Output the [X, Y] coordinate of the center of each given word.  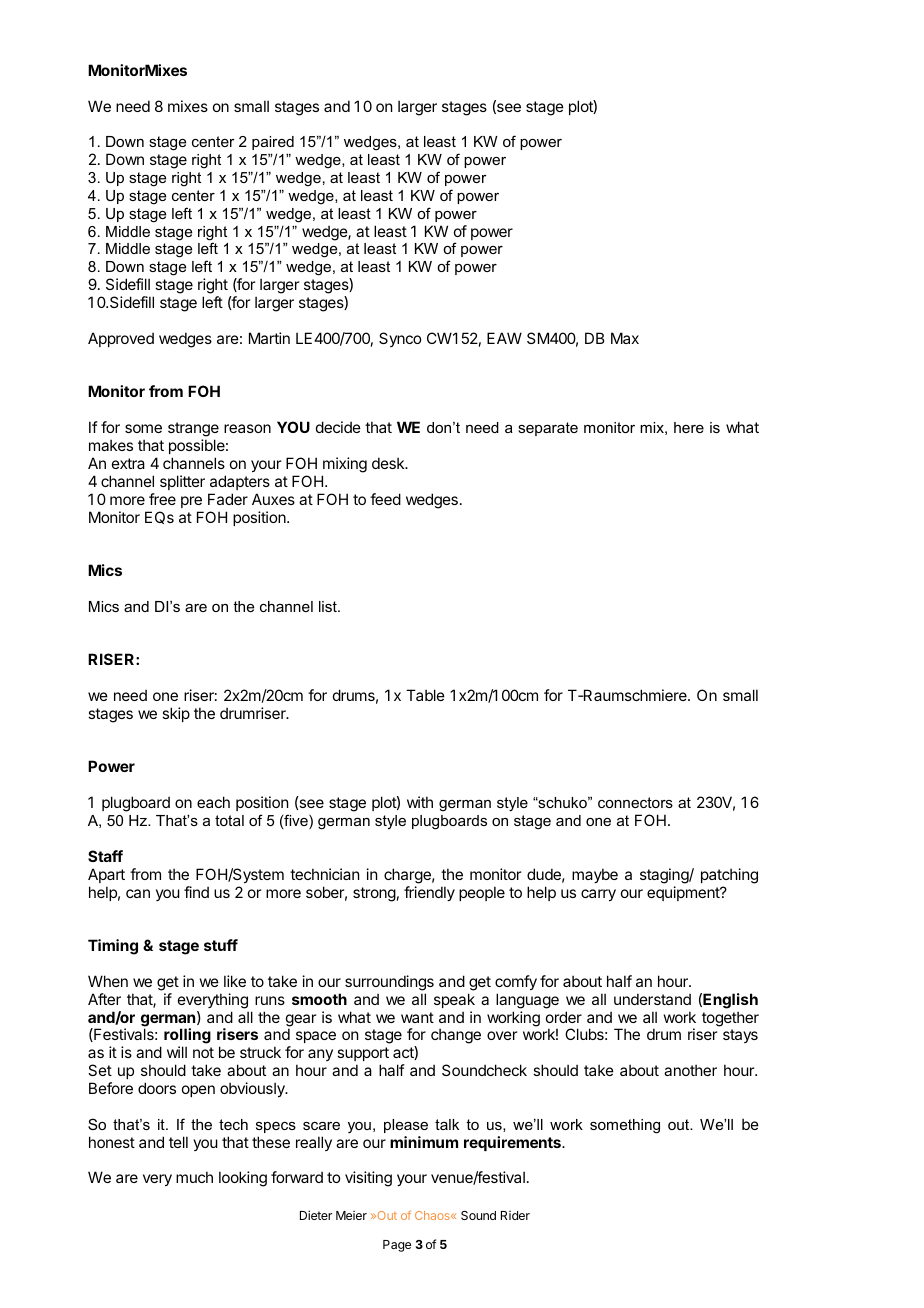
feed [385, 499]
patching [729, 876]
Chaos [433, 1215]
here [689, 427]
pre [191, 502]
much [194, 1177]
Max [625, 338]
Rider [515, 1215]
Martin [269, 338]
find [196, 892]
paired [273, 143]
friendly [429, 893]
